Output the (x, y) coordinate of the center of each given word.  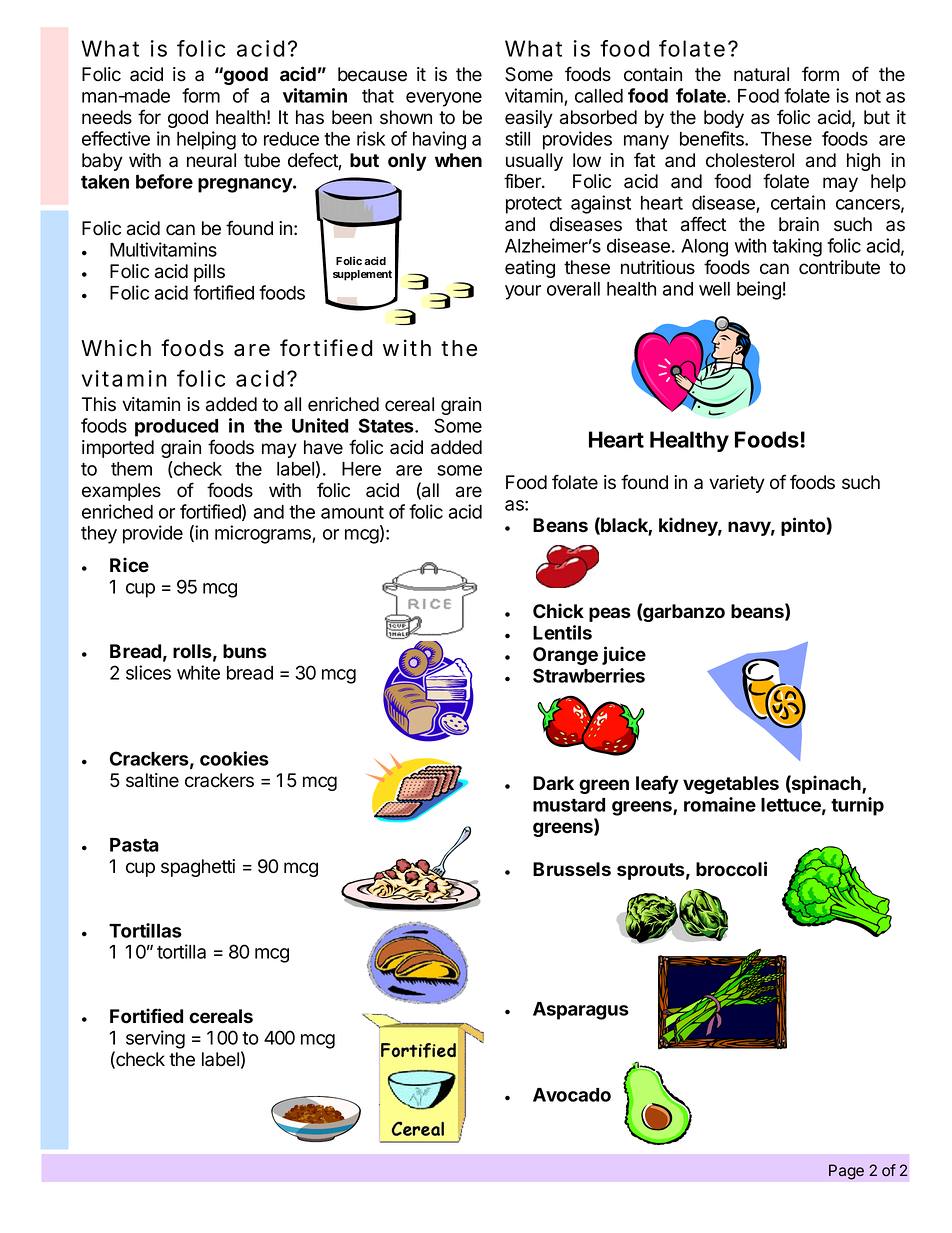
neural (211, 160)
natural (761, 74)
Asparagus (581, 1011)
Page (846, 1172)
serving (155, 1039)
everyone (444, 99)
